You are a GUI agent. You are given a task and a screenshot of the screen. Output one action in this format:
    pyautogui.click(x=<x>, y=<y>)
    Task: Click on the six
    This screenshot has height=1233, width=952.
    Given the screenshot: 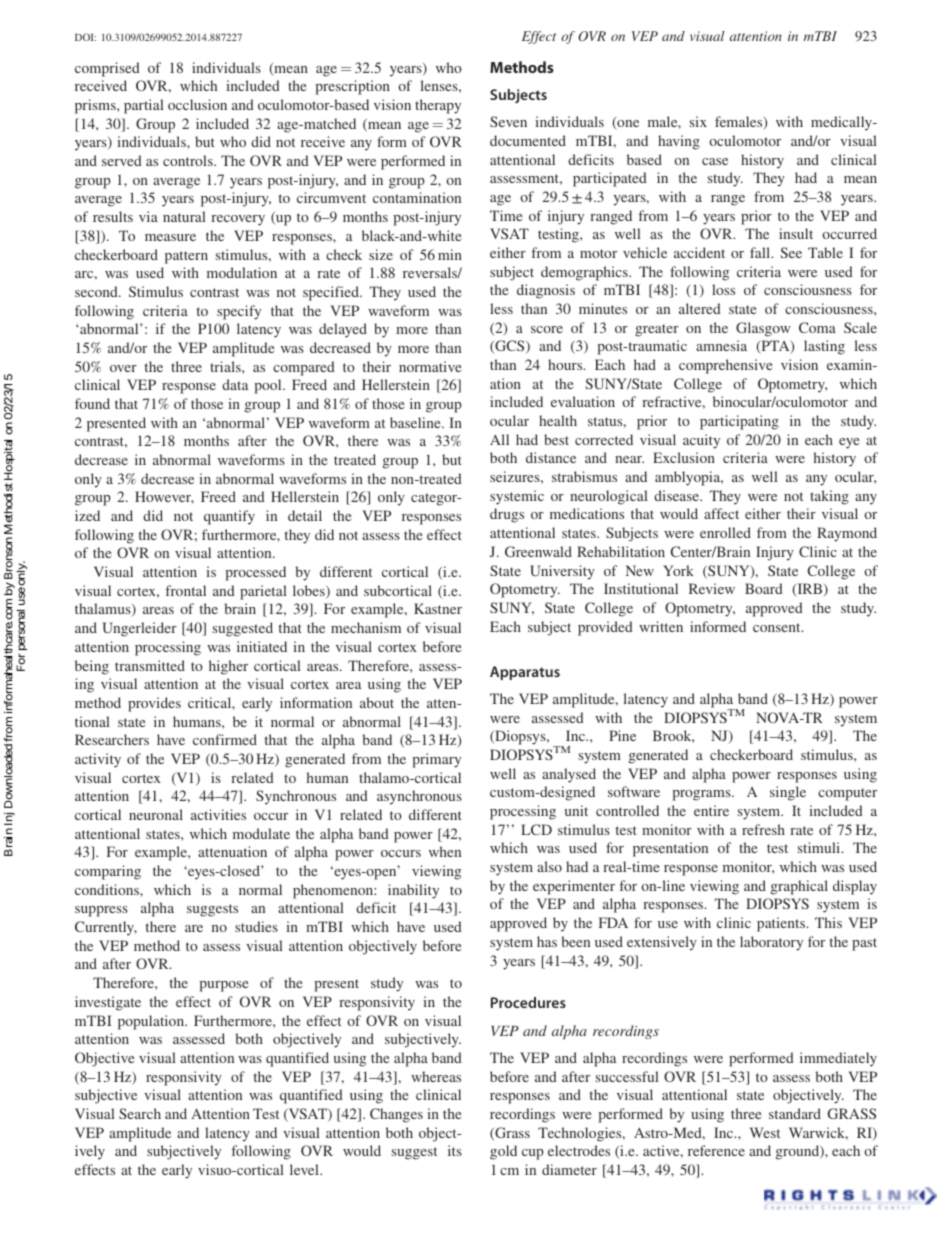 What is the action you would take?
    pyautogui.click(x=698, y=121)
